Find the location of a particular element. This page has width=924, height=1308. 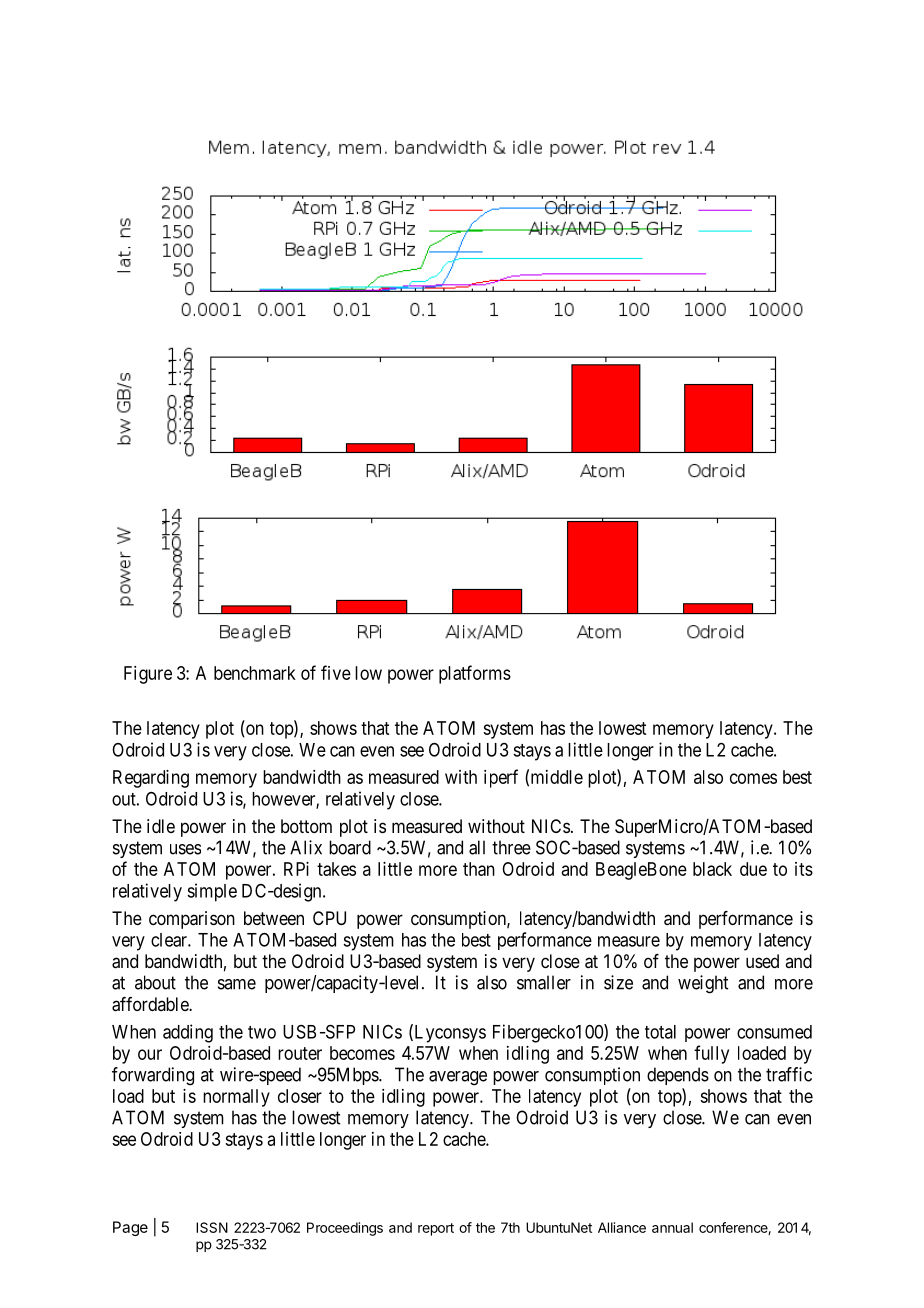

adding is located at coordinates (188, 1033).
